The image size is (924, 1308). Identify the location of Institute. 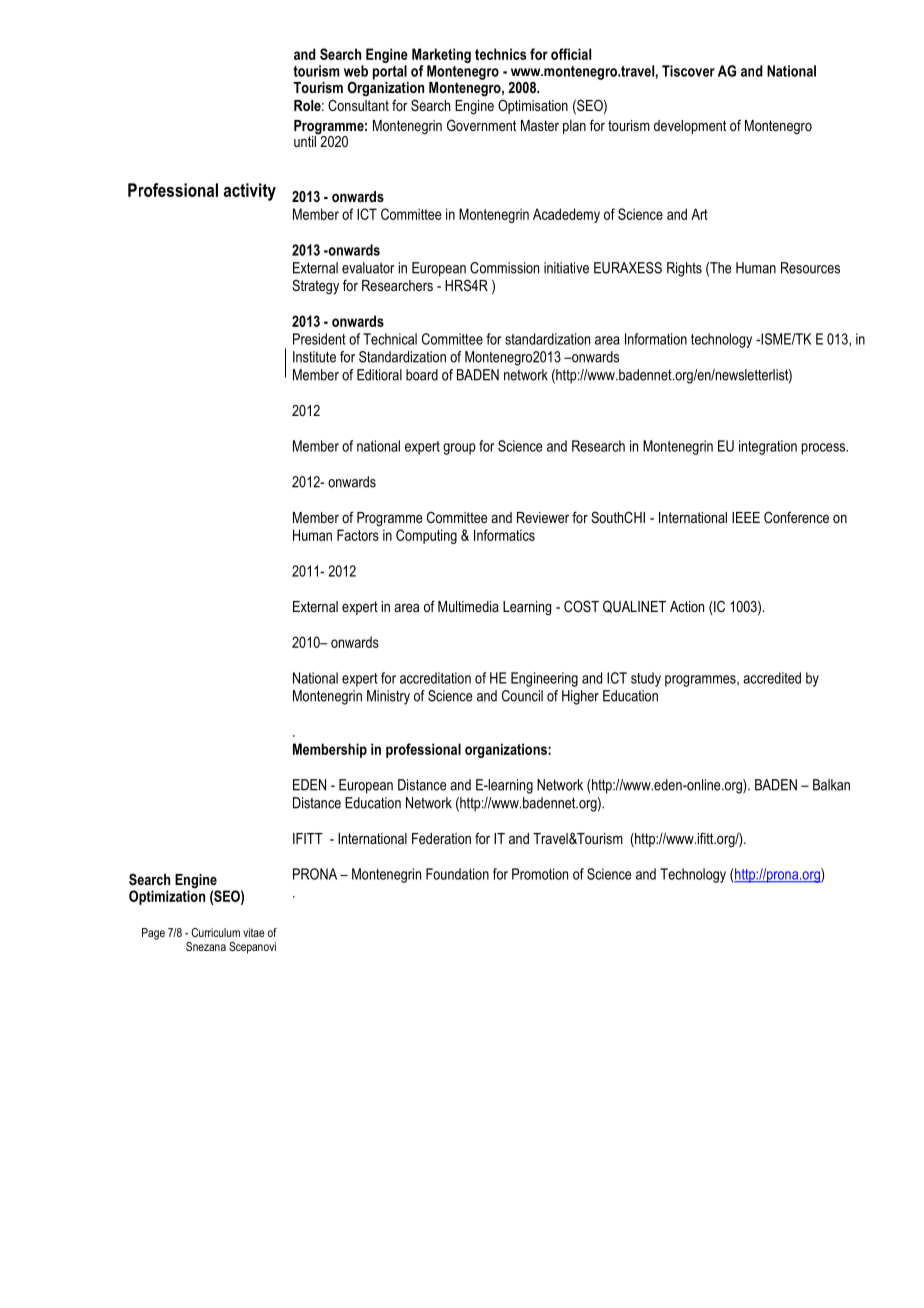
(314, 357).
